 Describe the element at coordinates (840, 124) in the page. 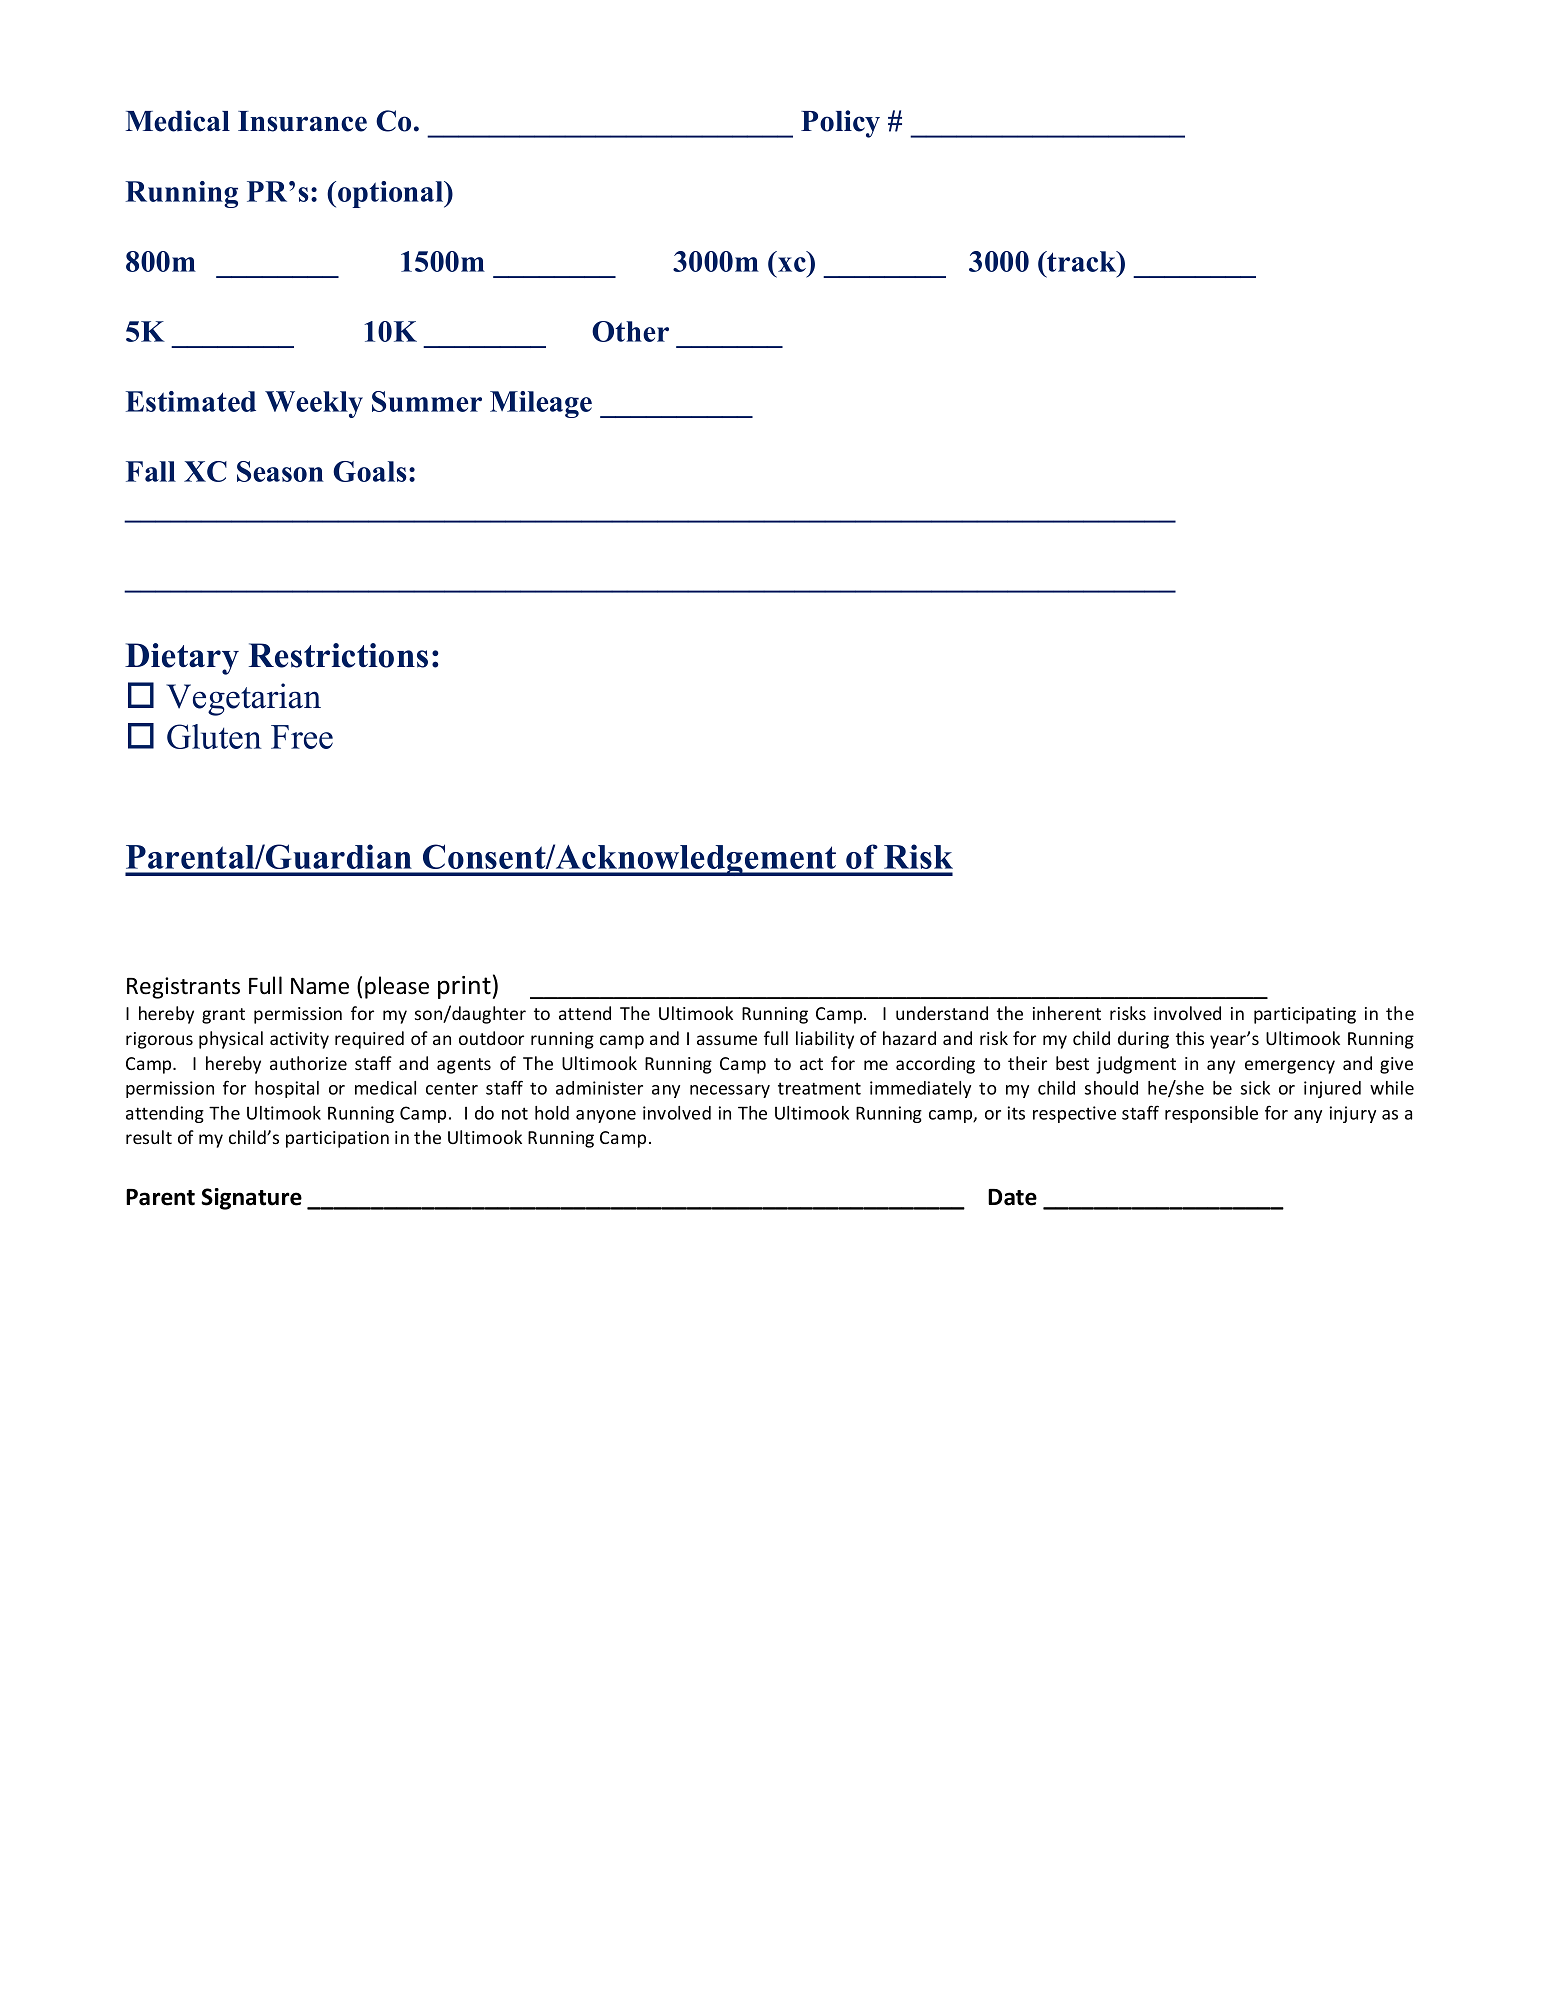

I see `Policy` at that location.
